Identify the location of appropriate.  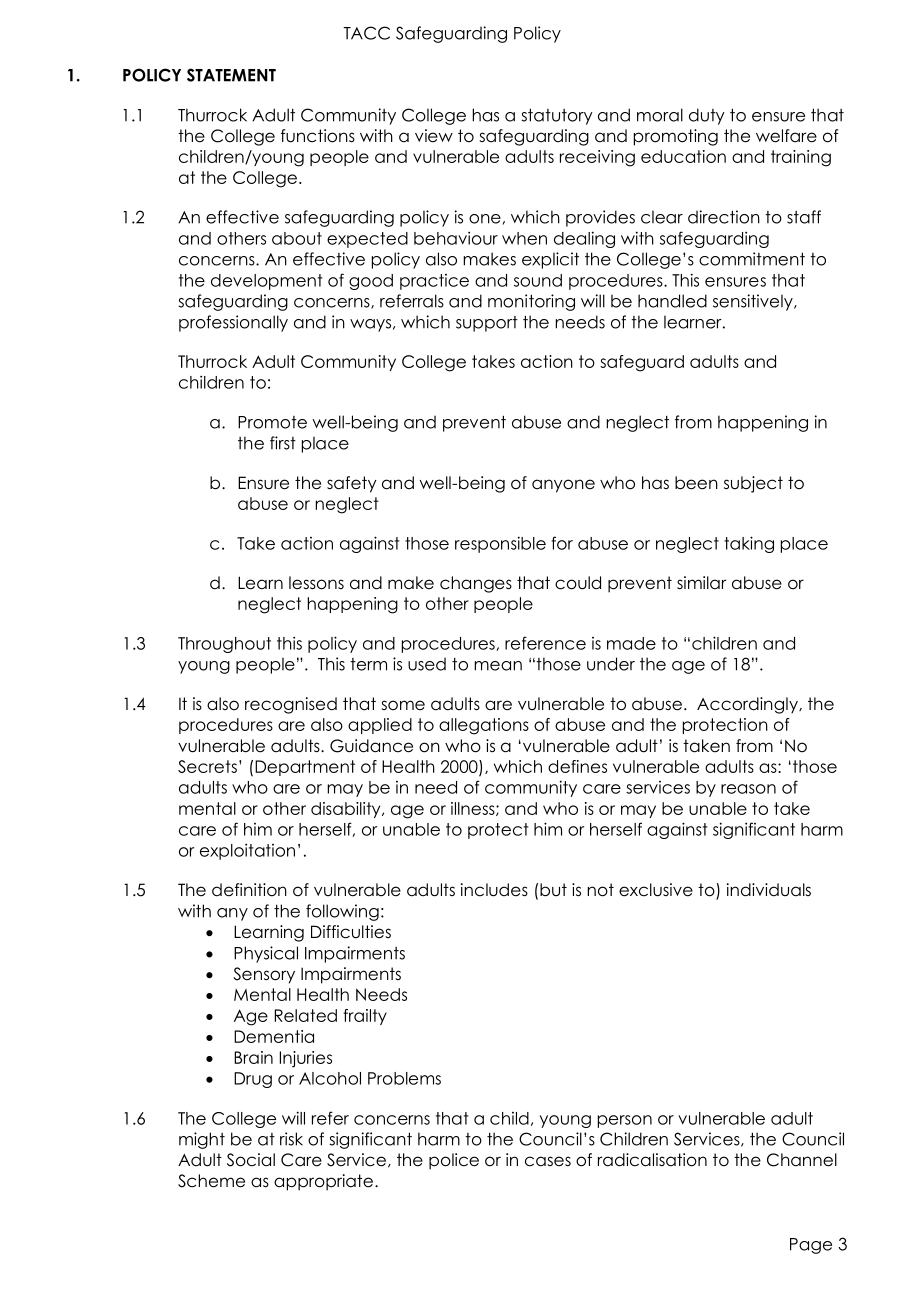
(323, 1182).
